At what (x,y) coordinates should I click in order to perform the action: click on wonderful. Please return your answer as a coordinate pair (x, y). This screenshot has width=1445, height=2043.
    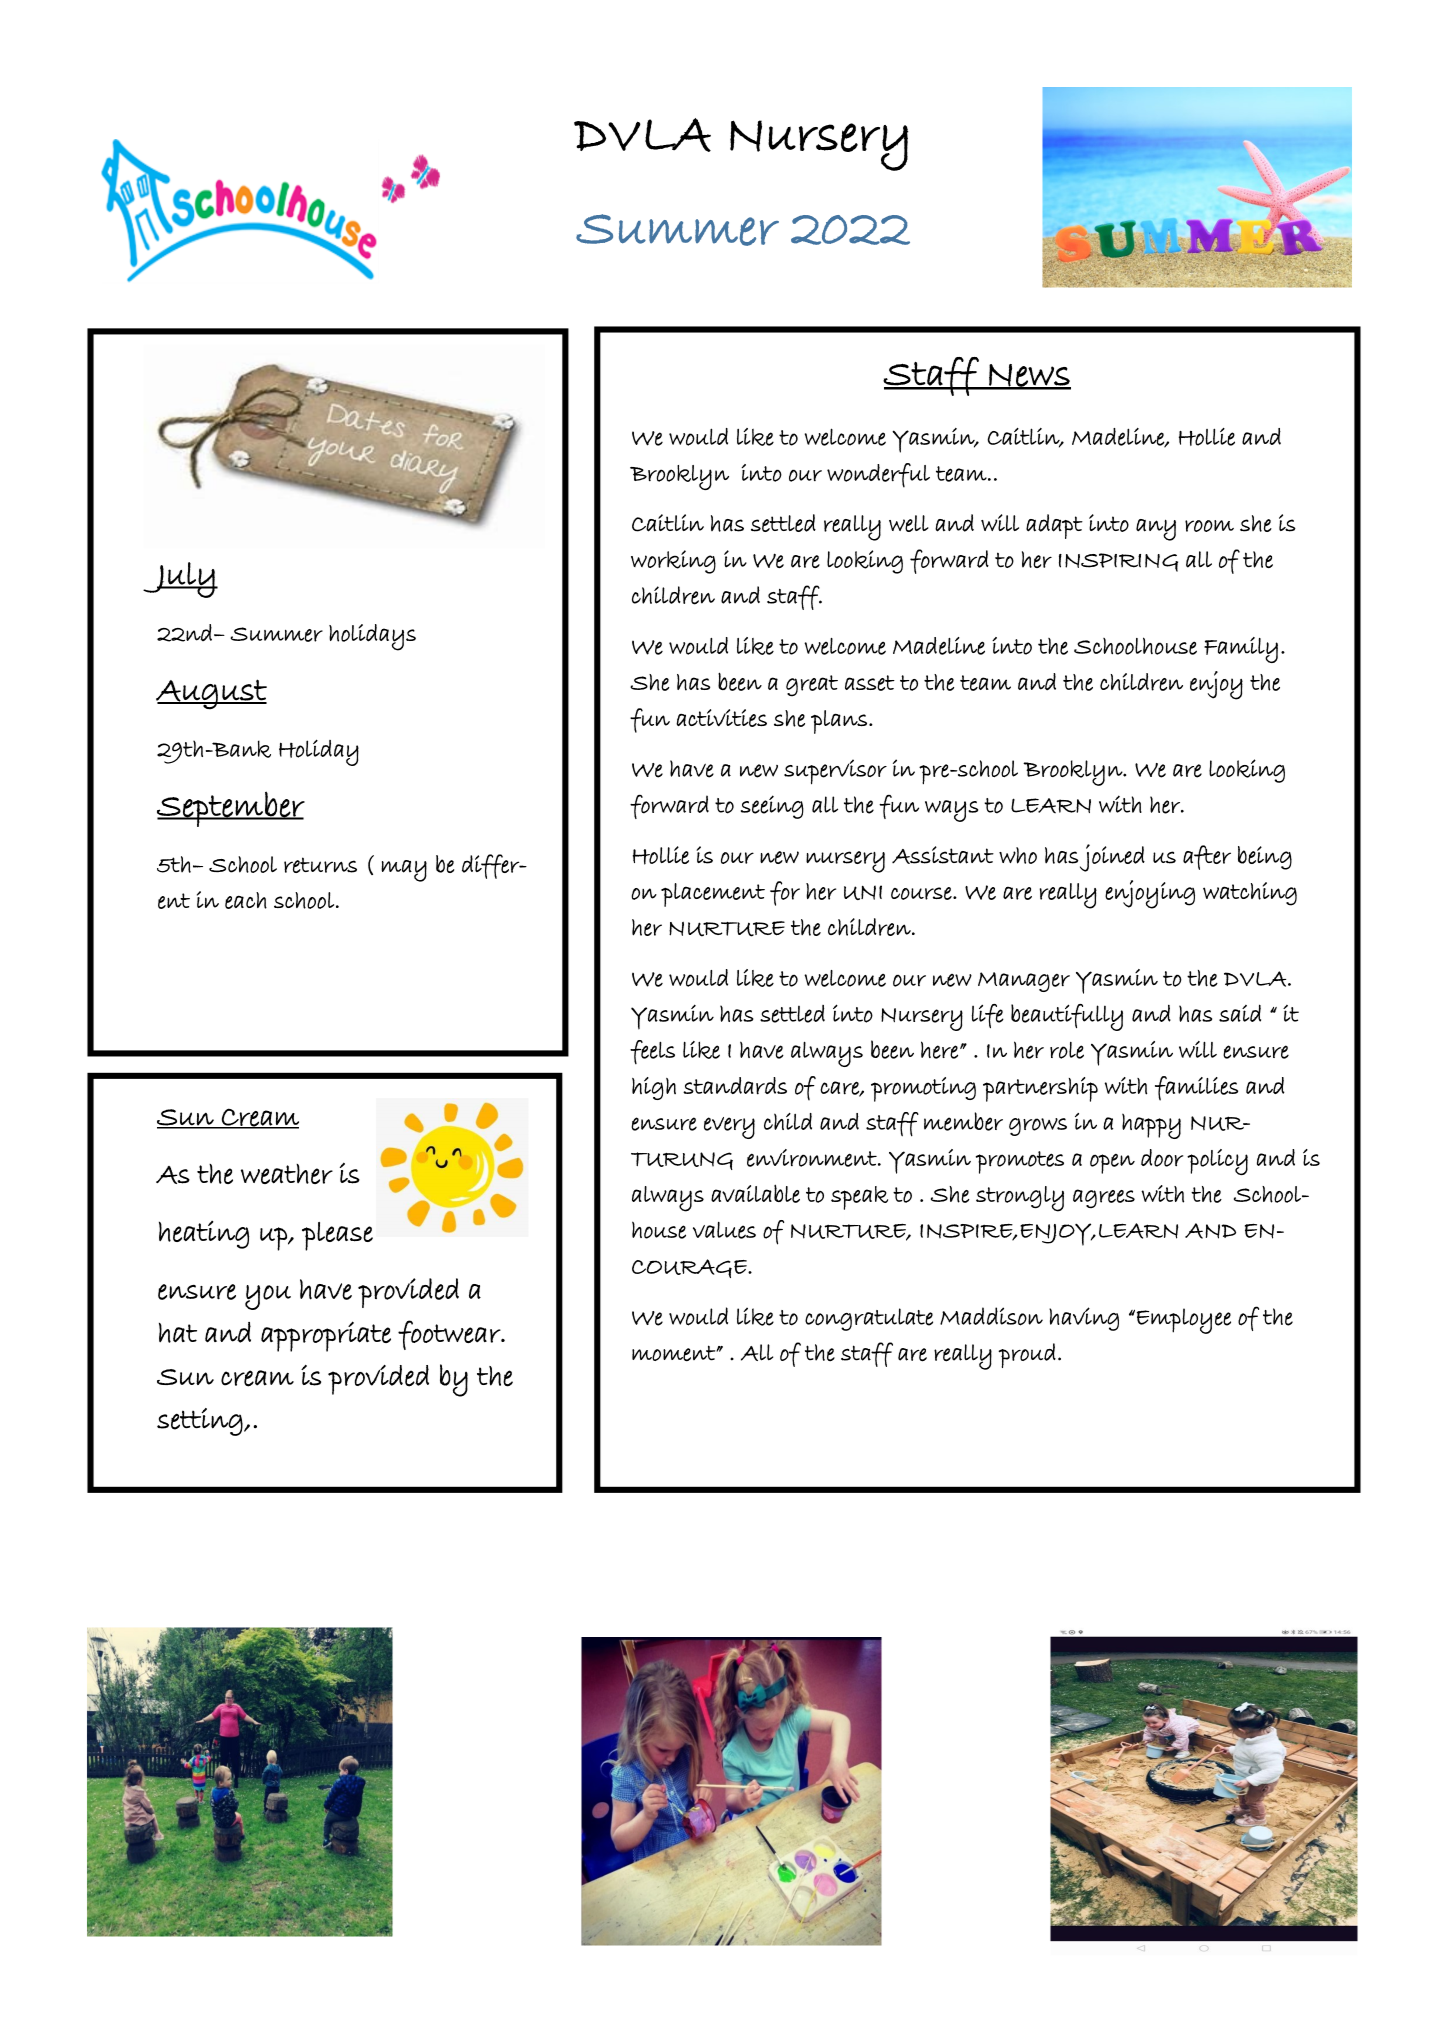
    Looking at the image, I should click on (878, 475).
